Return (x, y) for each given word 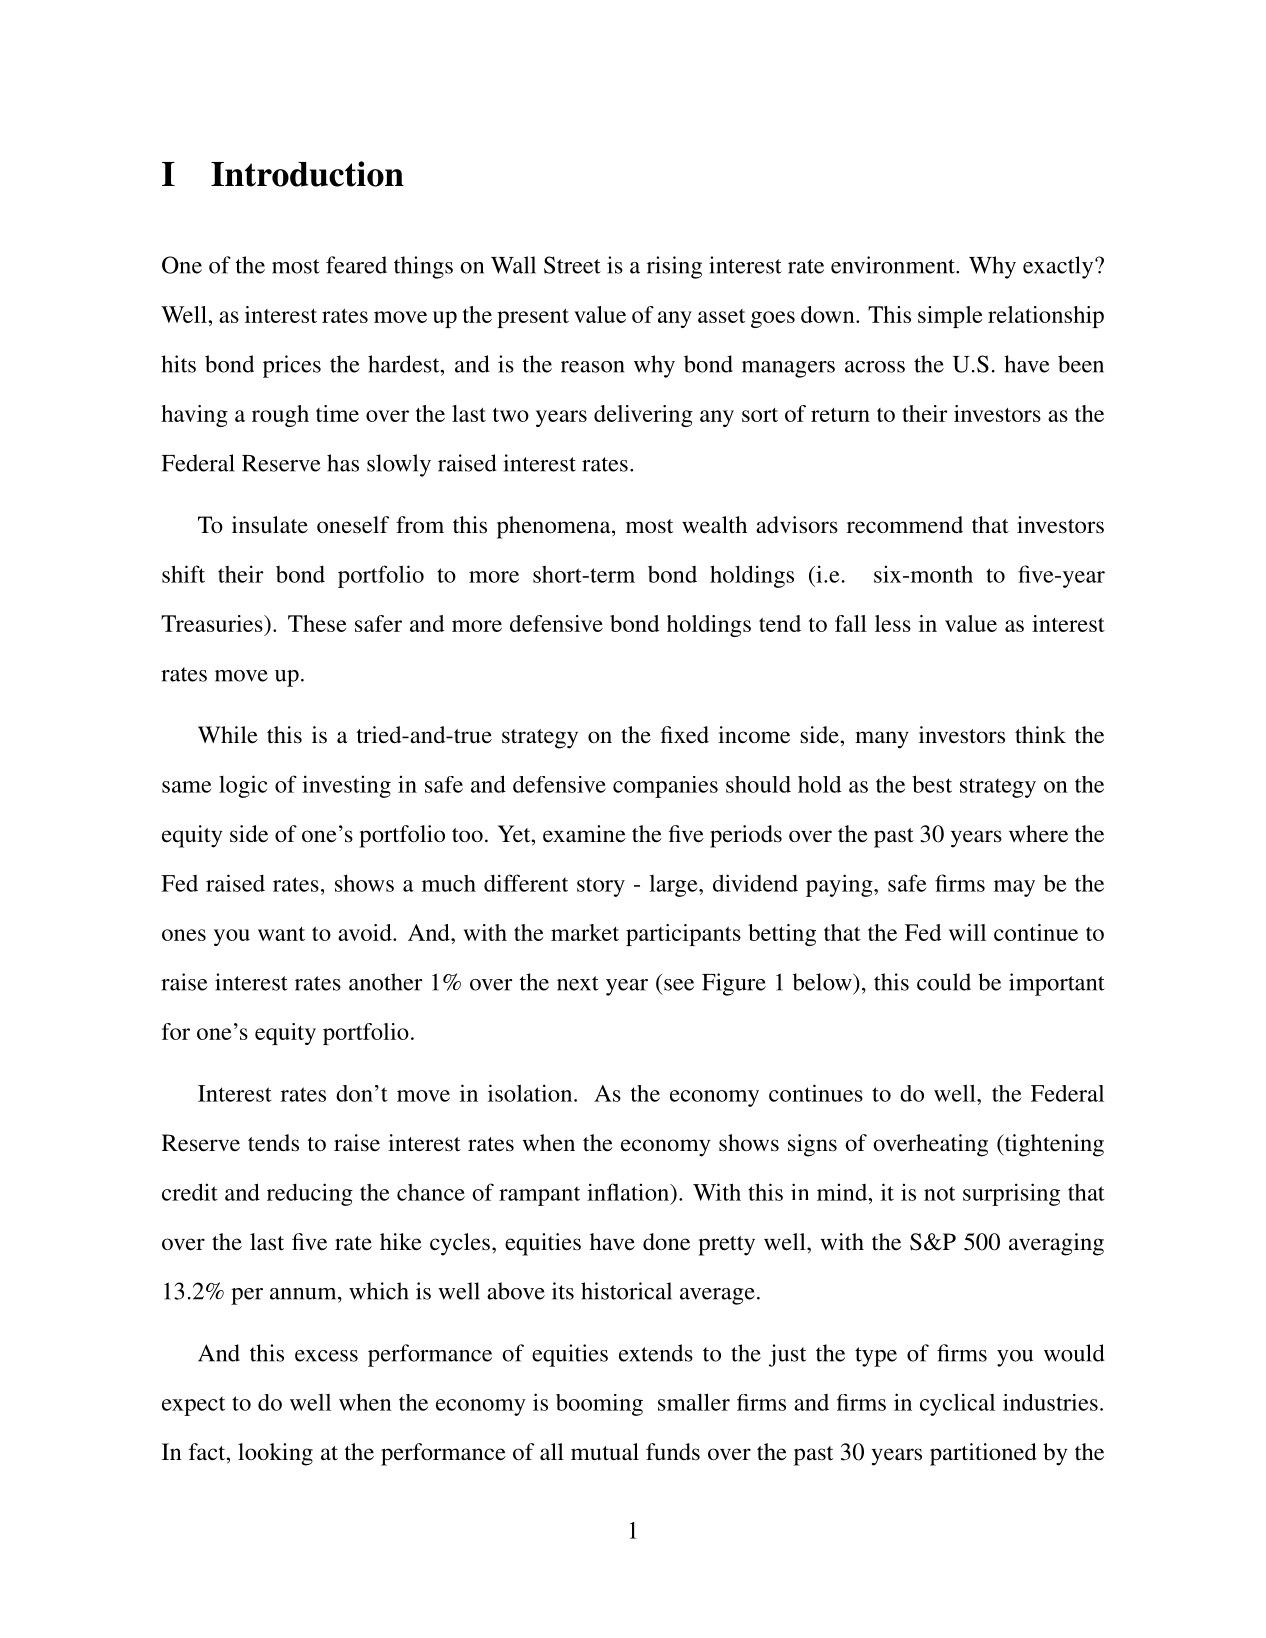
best (932, 784)
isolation (531, 1093)
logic (243, 786)
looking (275, 1454)
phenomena (555, 527)
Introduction (307, 174)
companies (665, 787)
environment (894, 265)
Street (572, 265)
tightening (1053, 1145)
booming (599, 1405)
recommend (905, 524)
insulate (270, 525)
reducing (310, 1194)
